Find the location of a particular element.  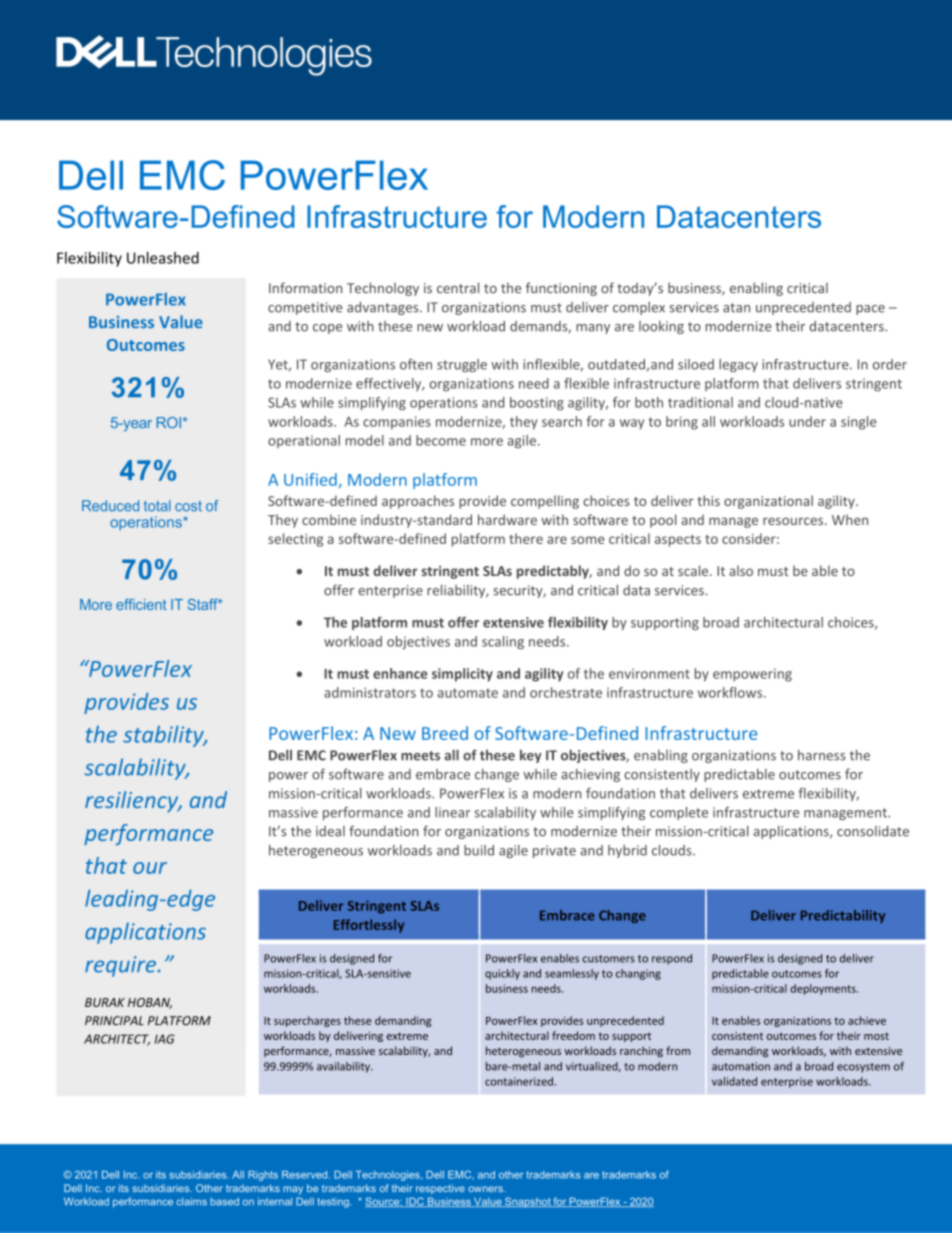

cost is located at coordinates (188, 506).
